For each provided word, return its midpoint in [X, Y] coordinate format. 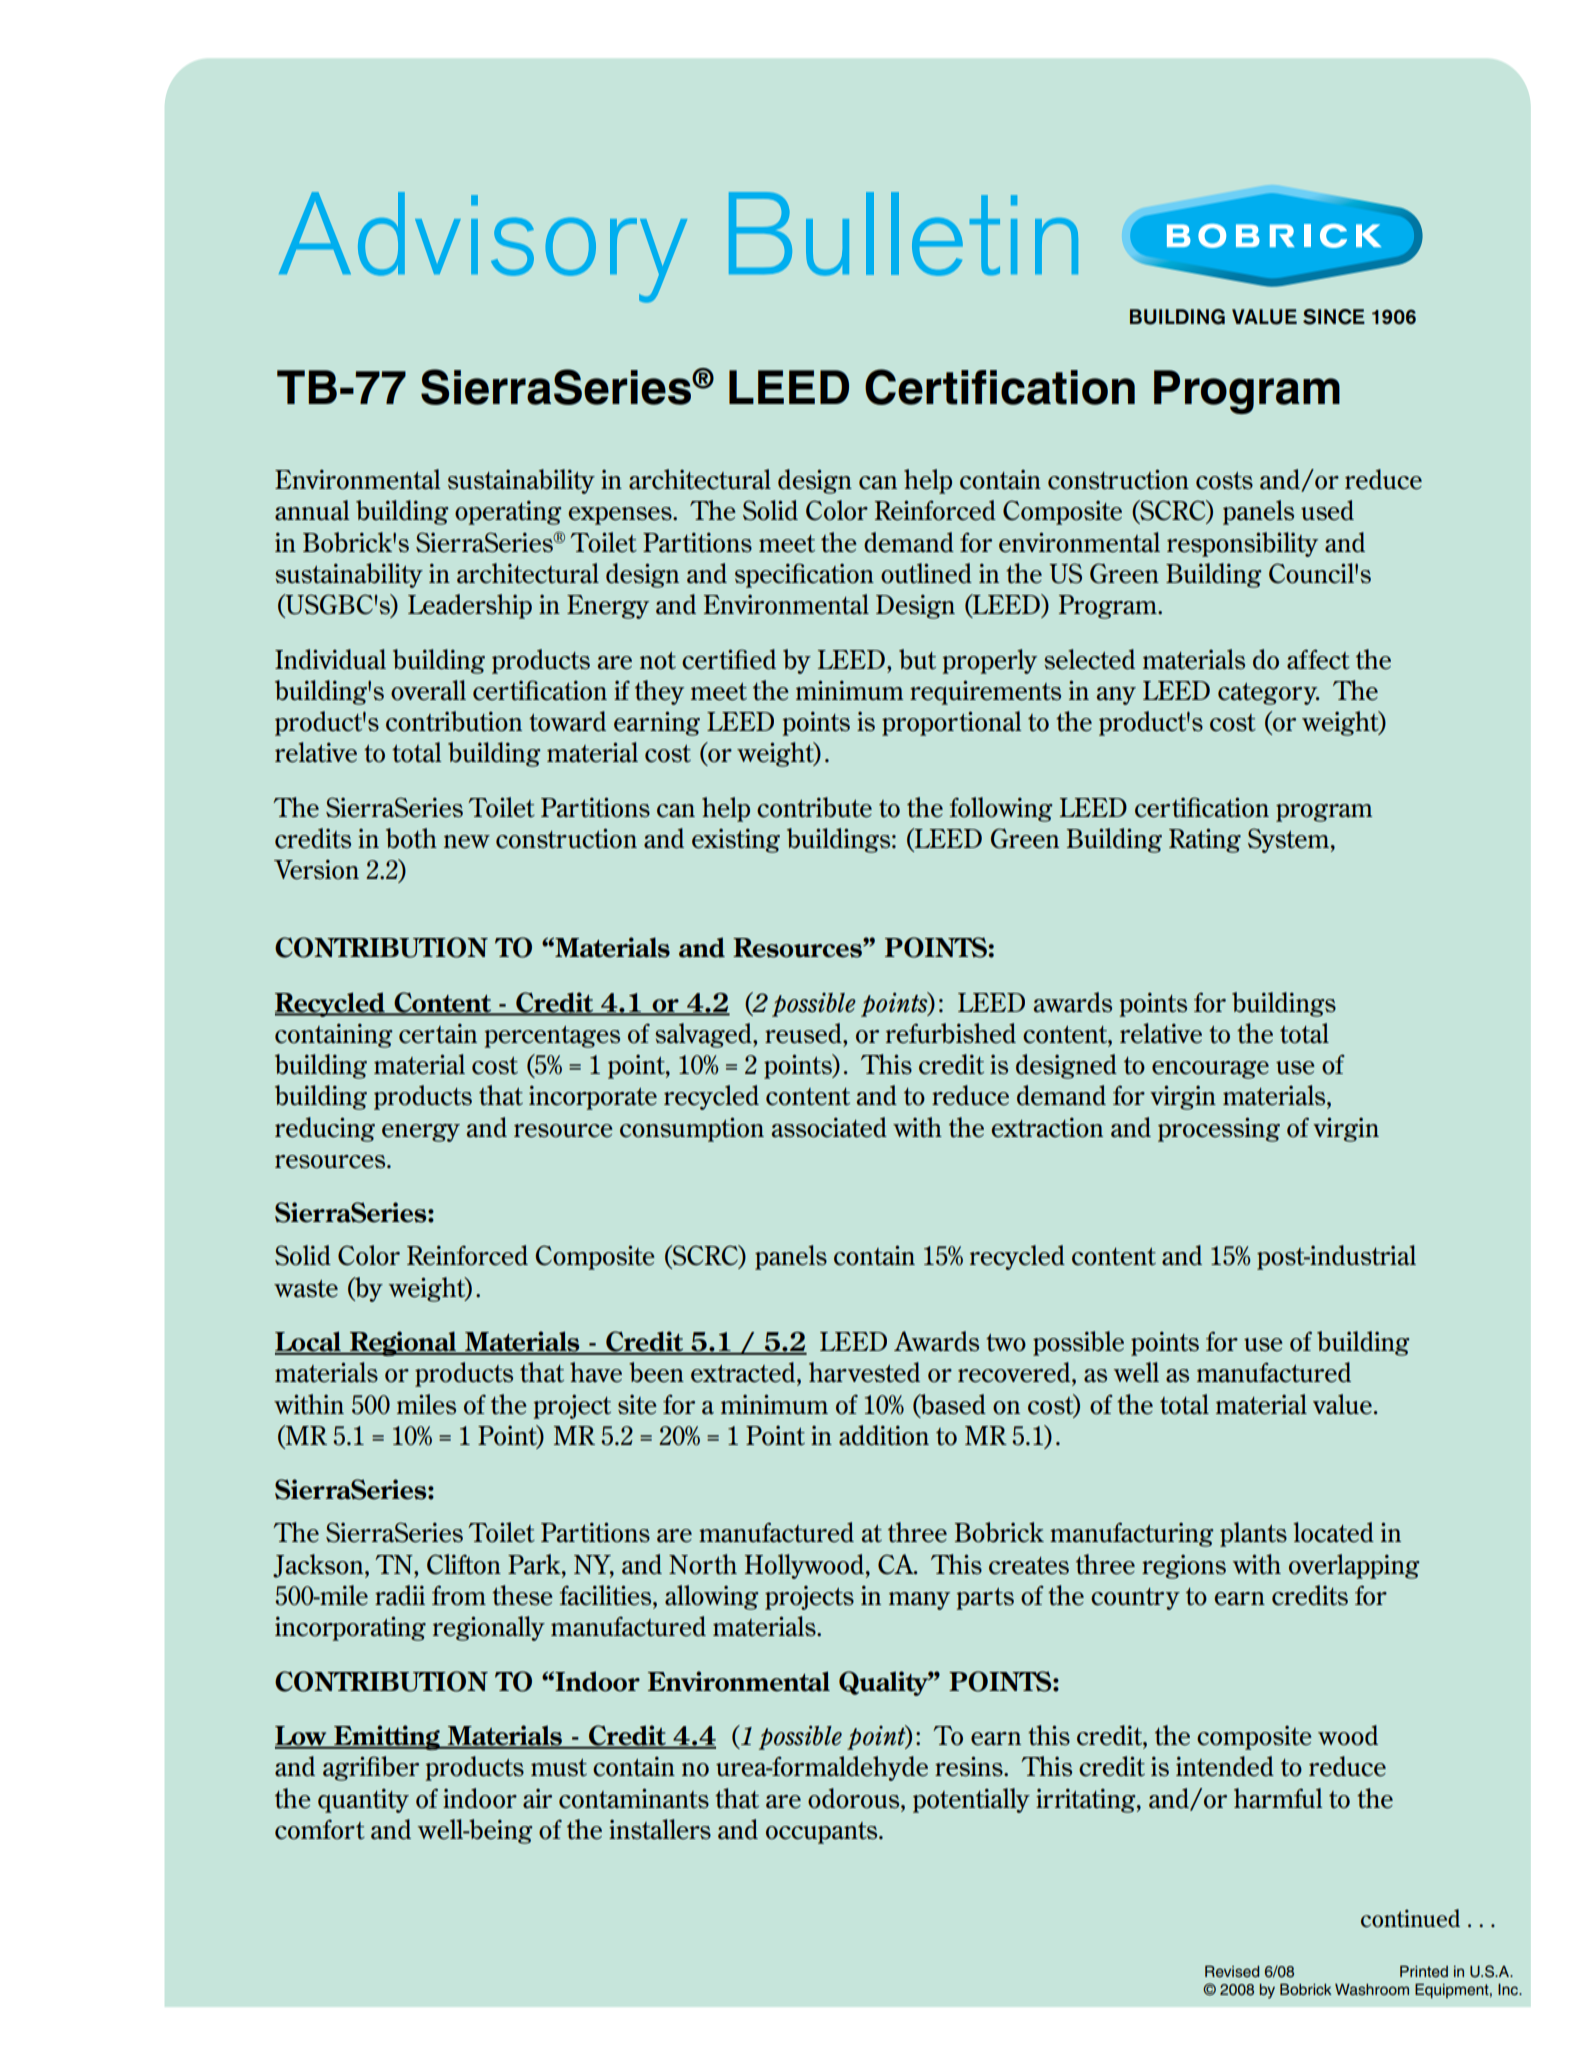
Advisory [483, 247]
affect [1318, 659]
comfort [320, 1829]
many [919, 1601]
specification [804, 575]
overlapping [1354, 1566]
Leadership [470, 606]
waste [306, 1289]
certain [438, 1033]
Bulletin [903, 234]
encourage [1210, 1070]
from [459, 1595]
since [1334, 317]
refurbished [951, 1033]
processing [1219, 1129]
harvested [864, 1372]
